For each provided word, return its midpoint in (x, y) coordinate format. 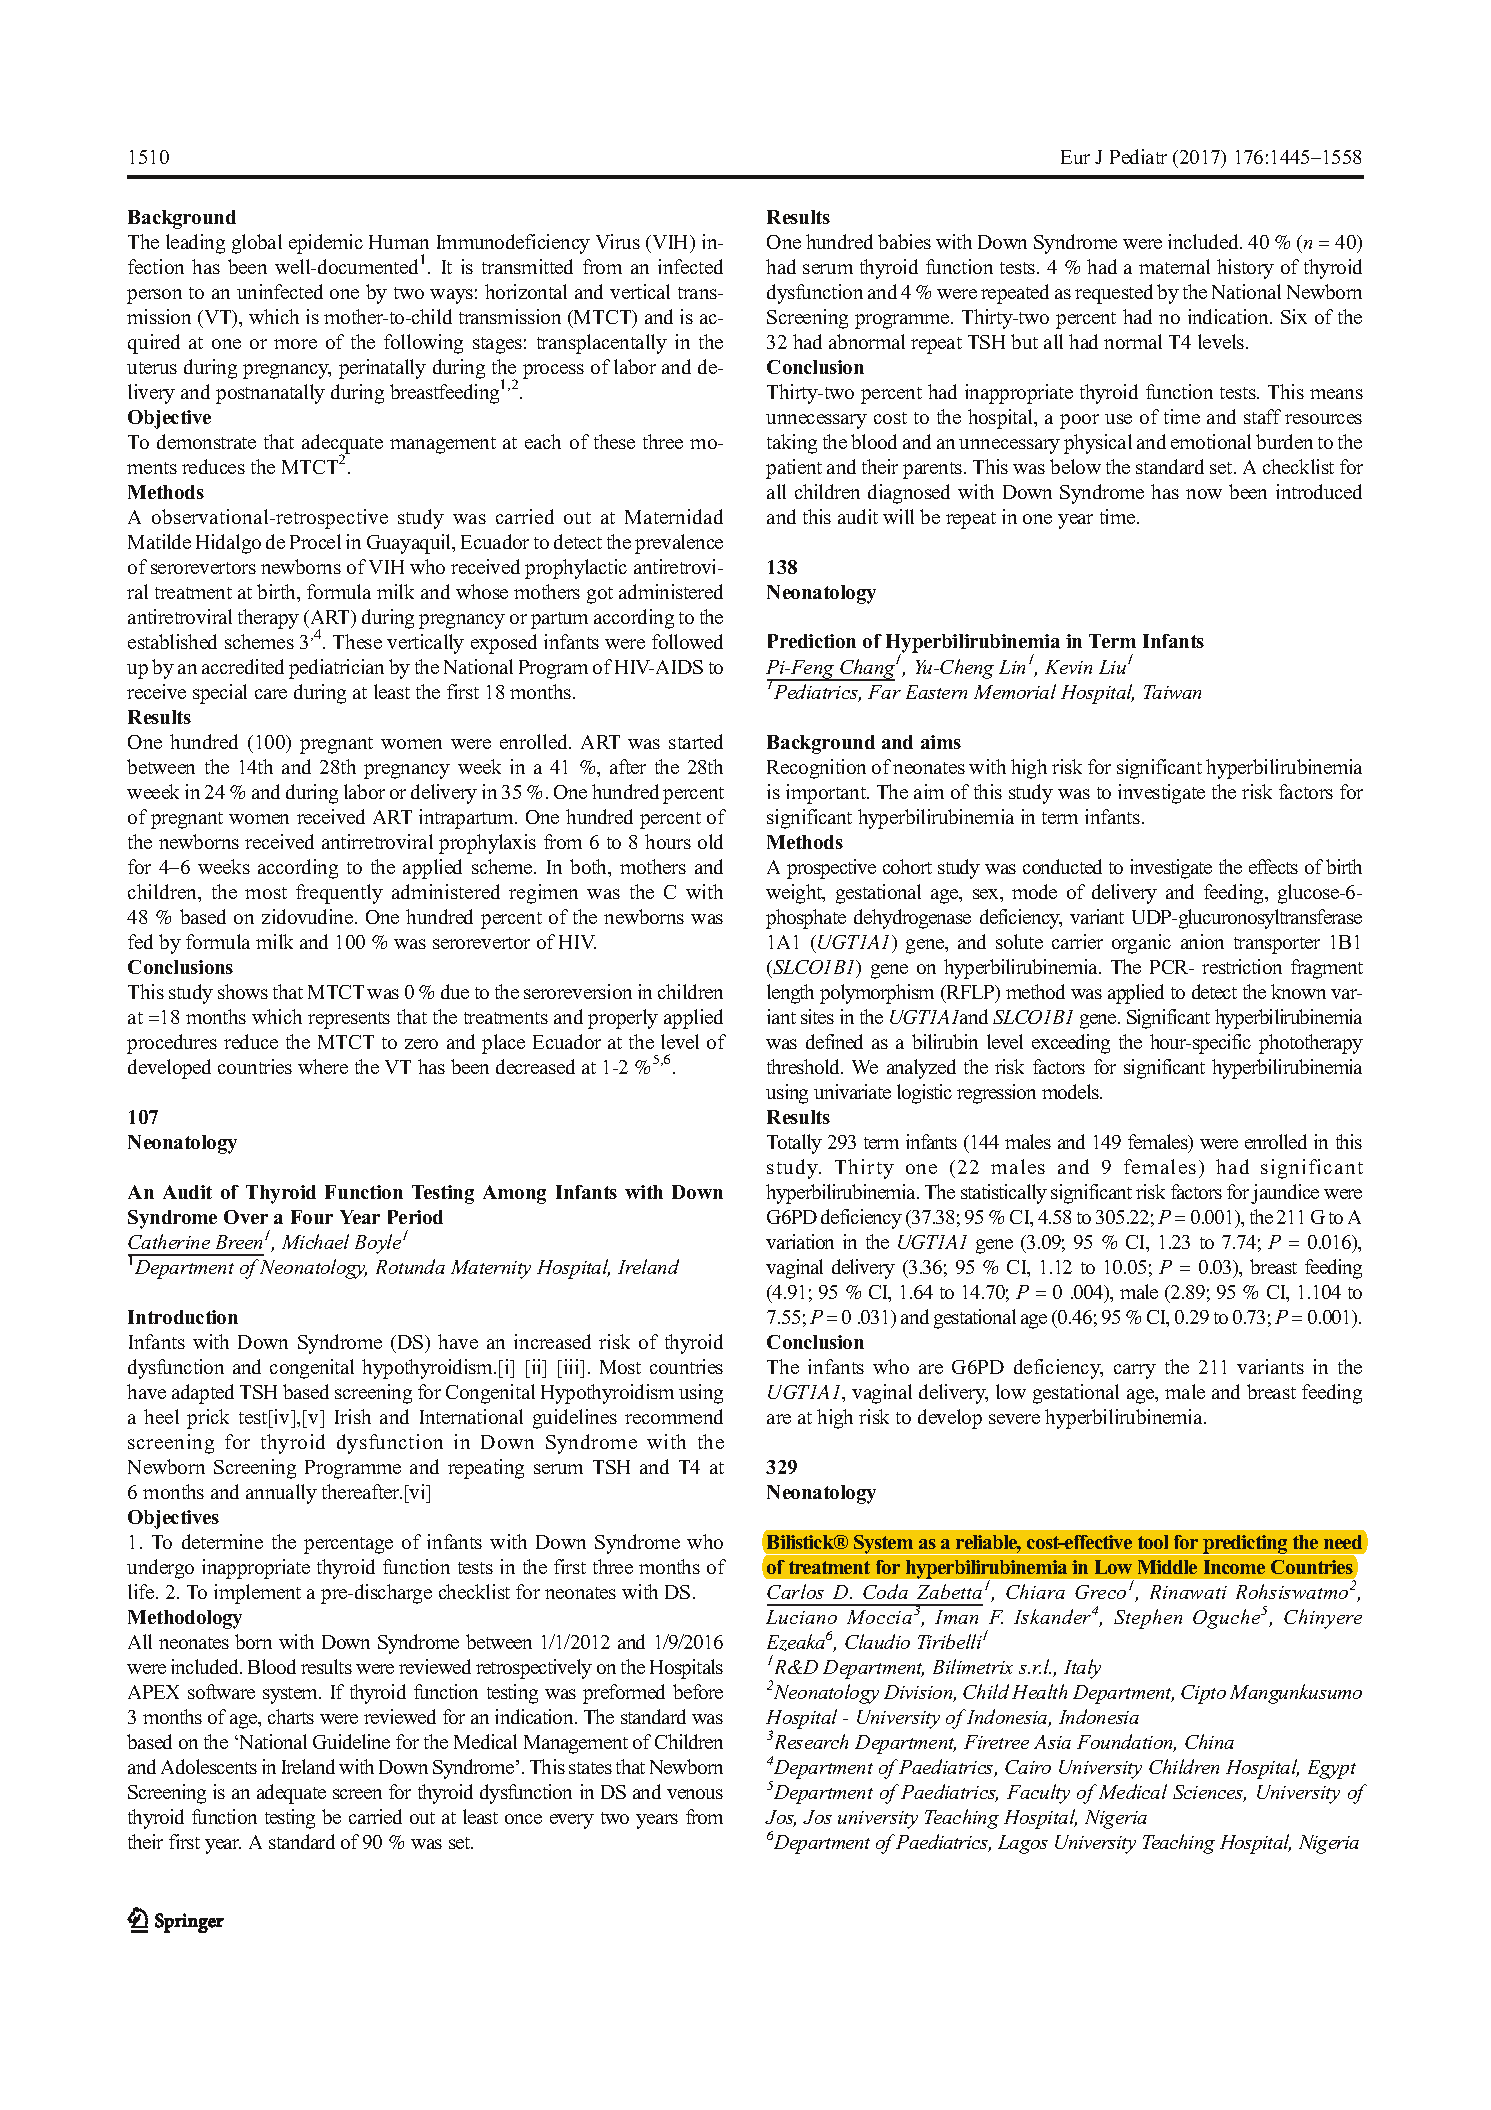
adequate (291, 1794)
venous (695, 1794)
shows (243, 991)
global (257, 244)
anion (1202, 941)
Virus (618, 241)
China (1209, 1741)
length (790, 994)
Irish (353, 1416)
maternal (1174, 266)
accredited (243, 666)
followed (687, 641)
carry (1135, 1371)
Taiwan (1172, 692)
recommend (674, 1416)
